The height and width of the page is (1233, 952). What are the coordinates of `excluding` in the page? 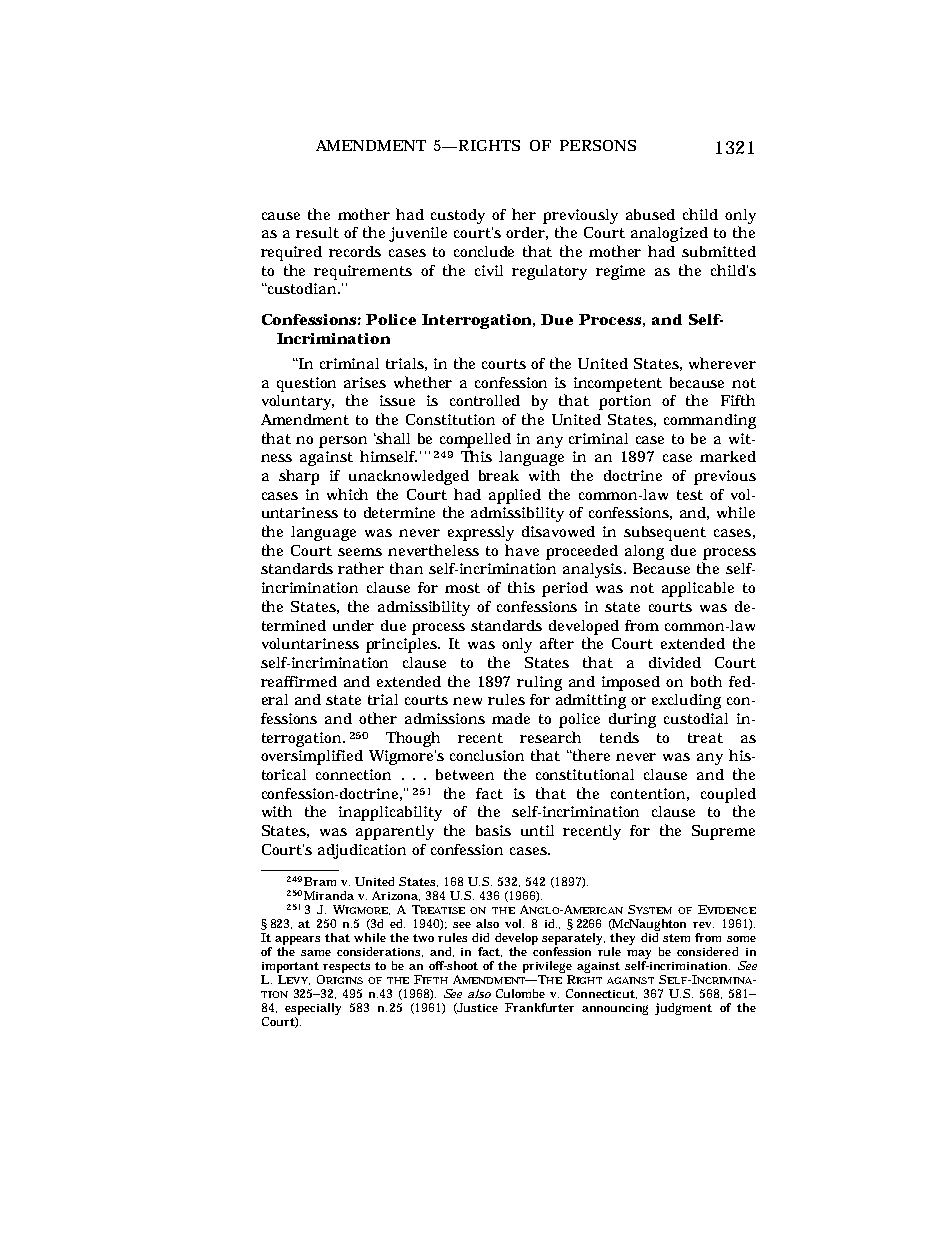 It's located at (686, 701).
